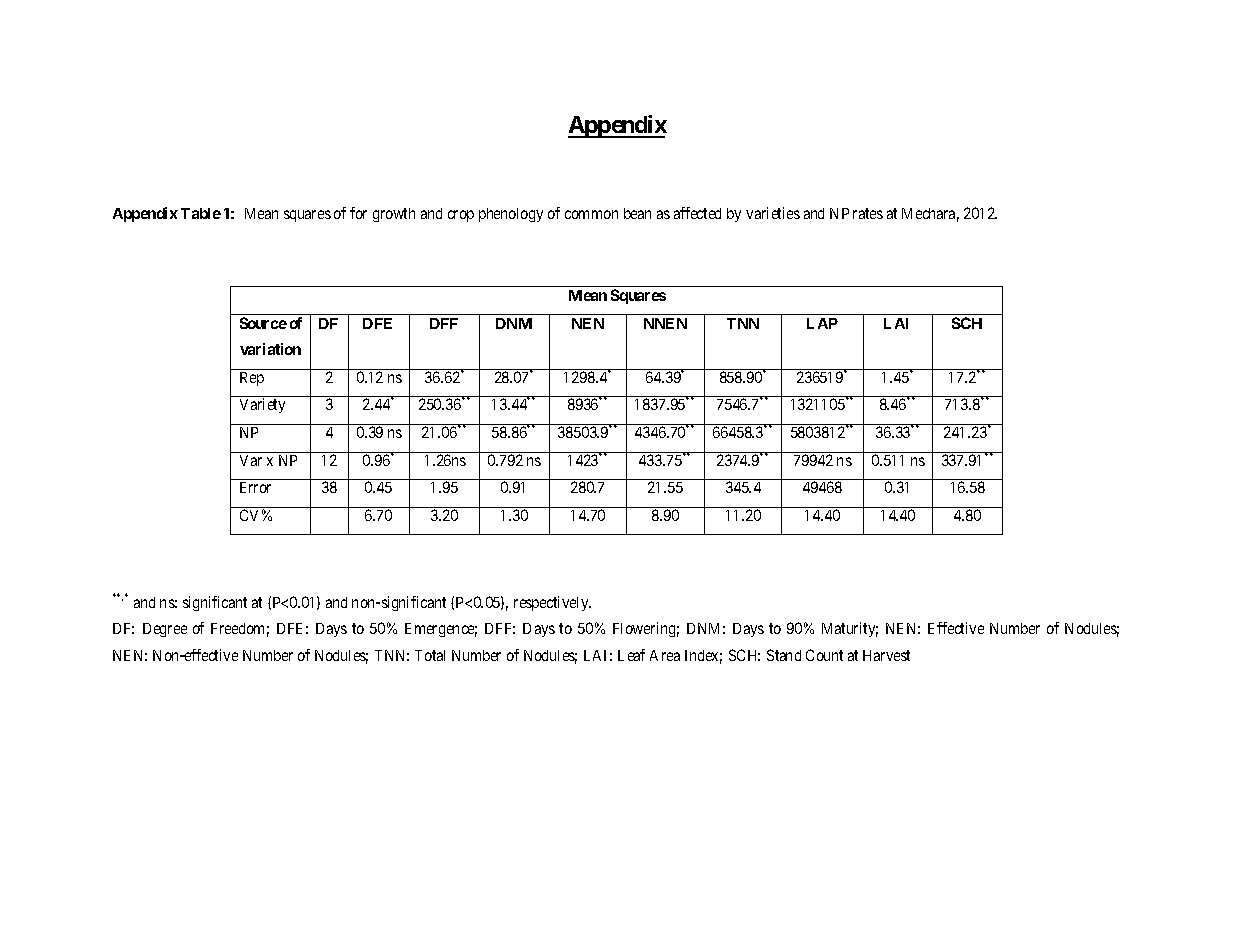  Describe the element at coordinates (430, 655) in the screenshot. I see `Total` at that location.
